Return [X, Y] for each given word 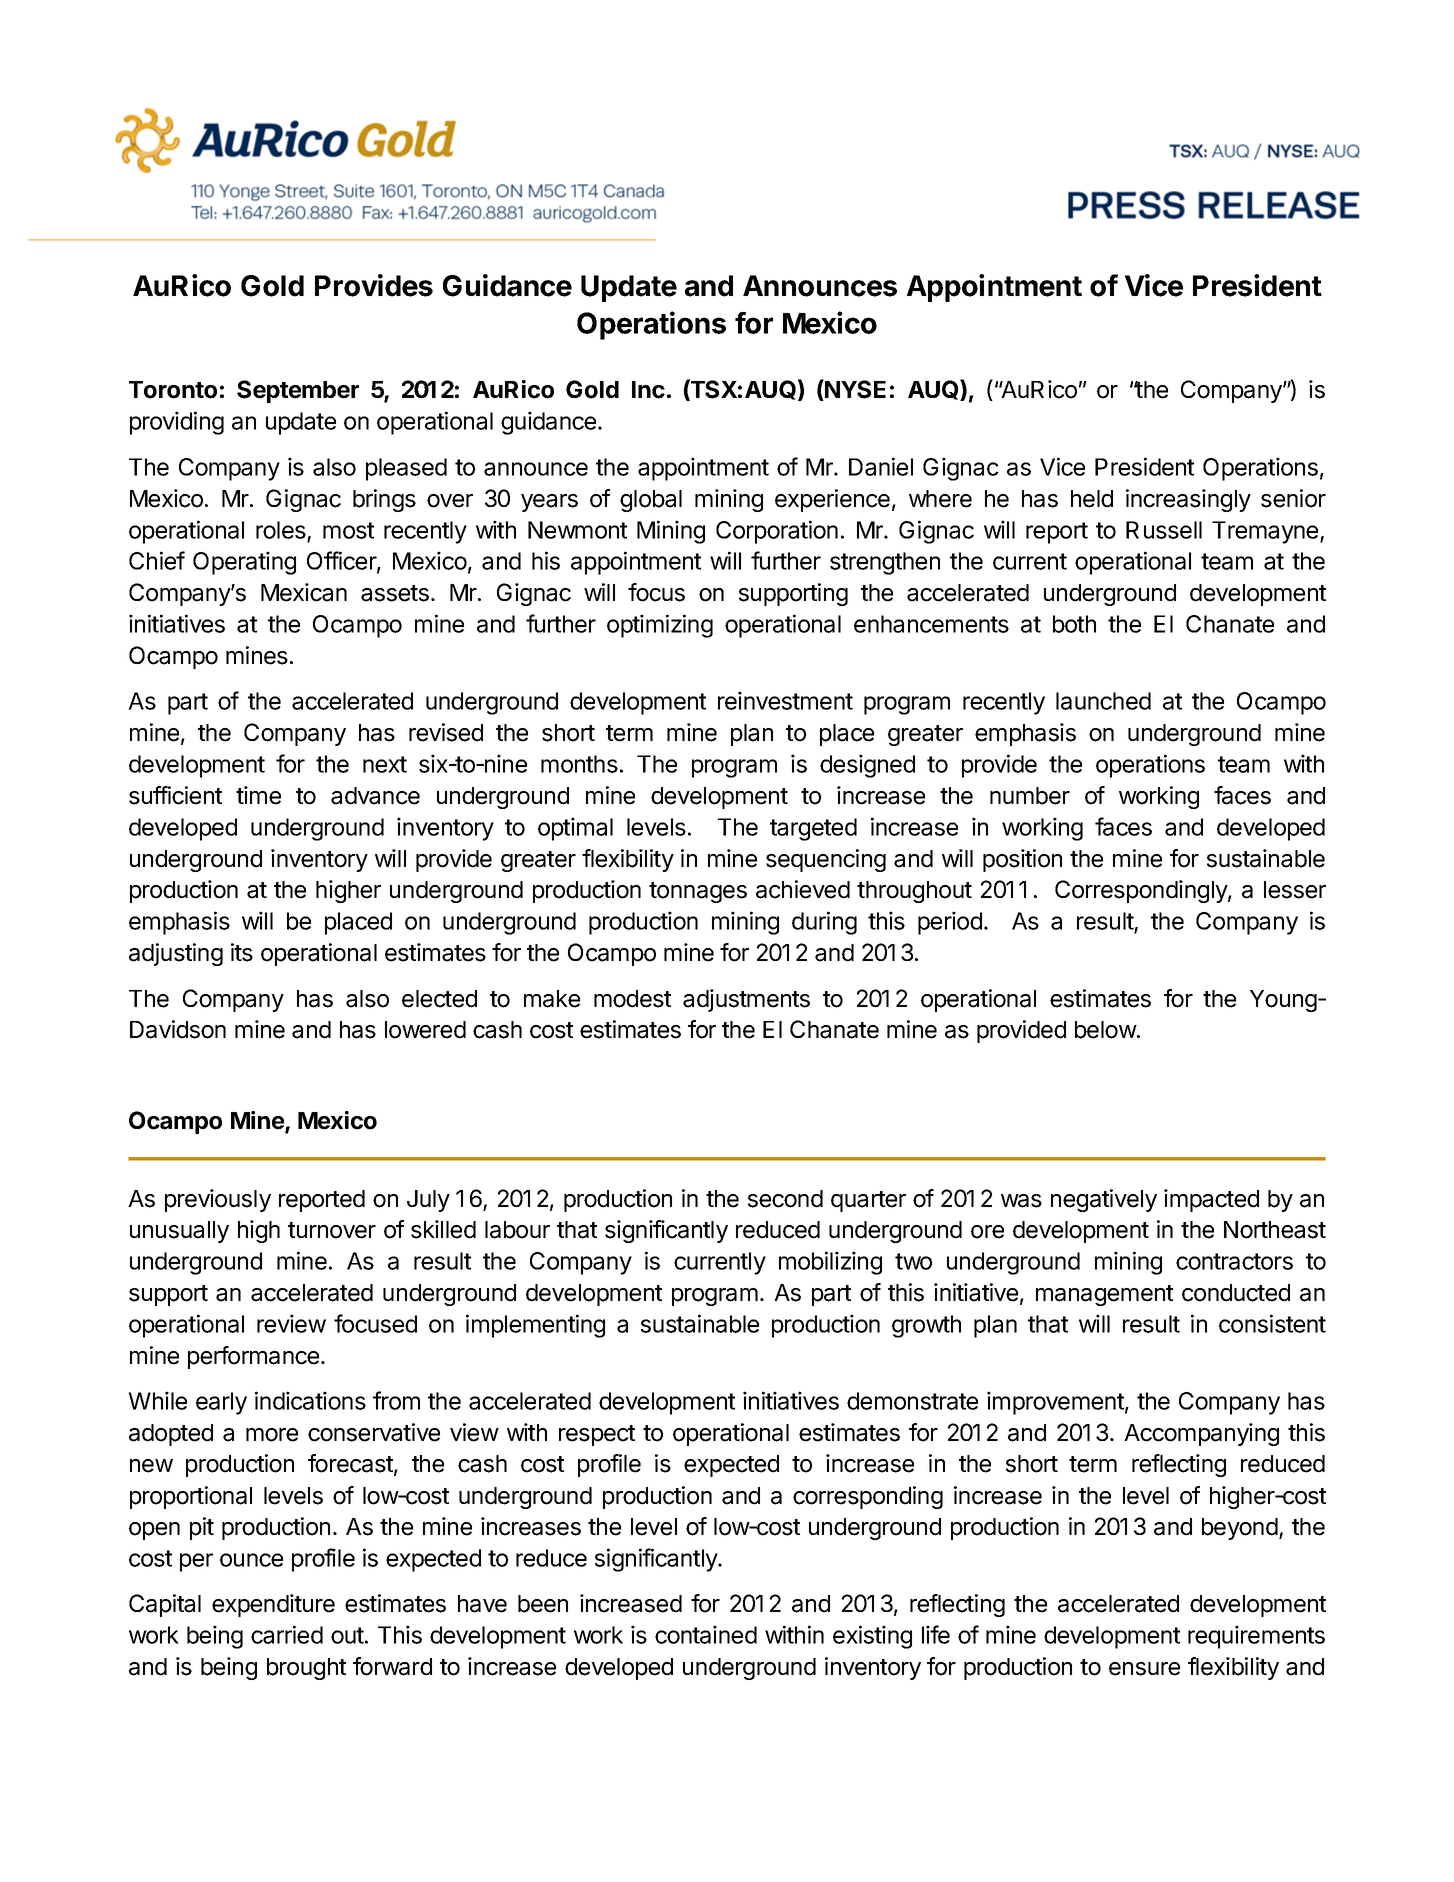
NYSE [854, 390]
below [1106, 1030]
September [298, 391]
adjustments [746, 1000]
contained [706, 1634]
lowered [425, 1030]
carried [287, 1634]
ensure [1144, 1669]
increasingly [1188, 500]
